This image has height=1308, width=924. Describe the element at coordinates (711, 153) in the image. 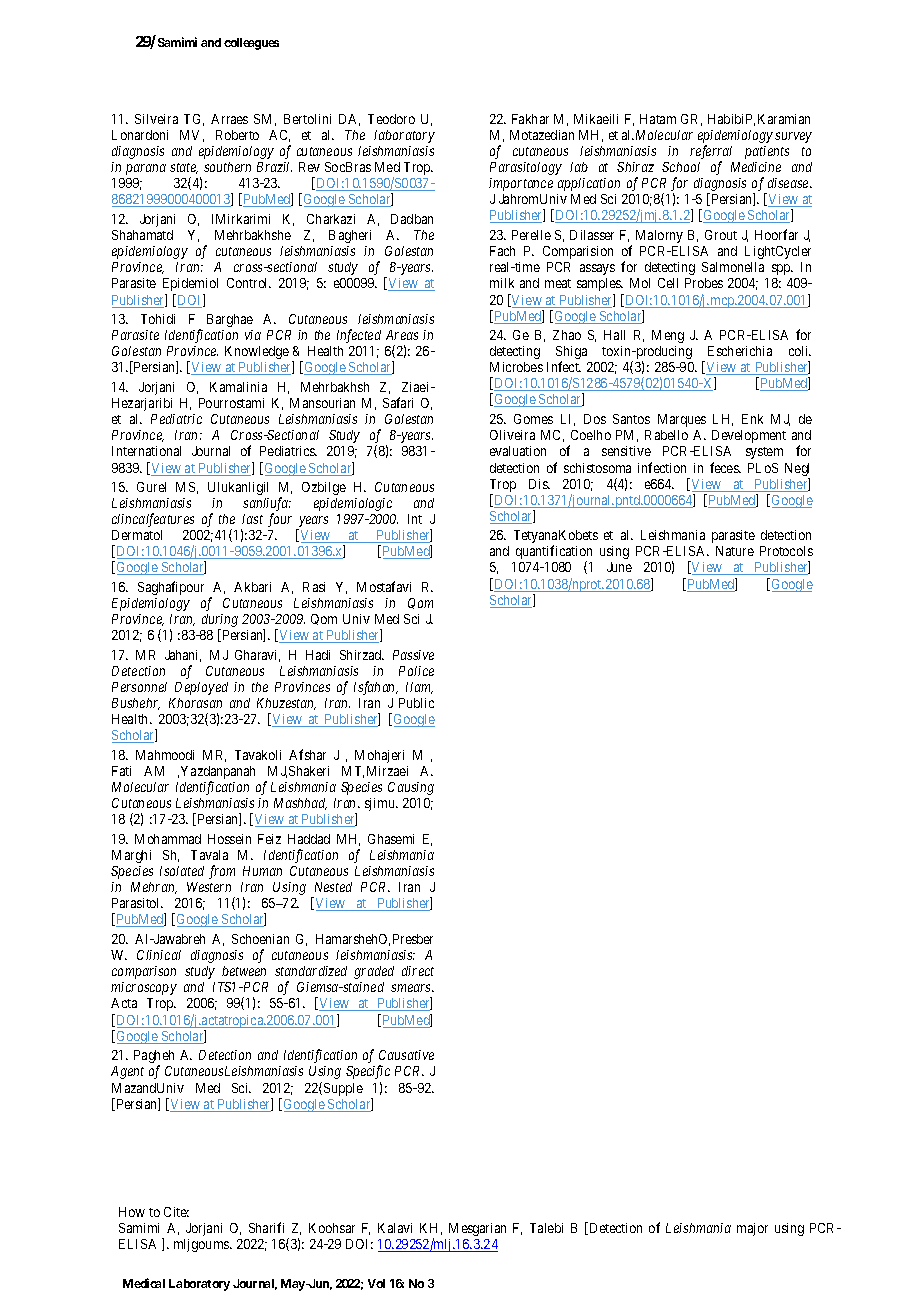

I see `referral` at that location.
